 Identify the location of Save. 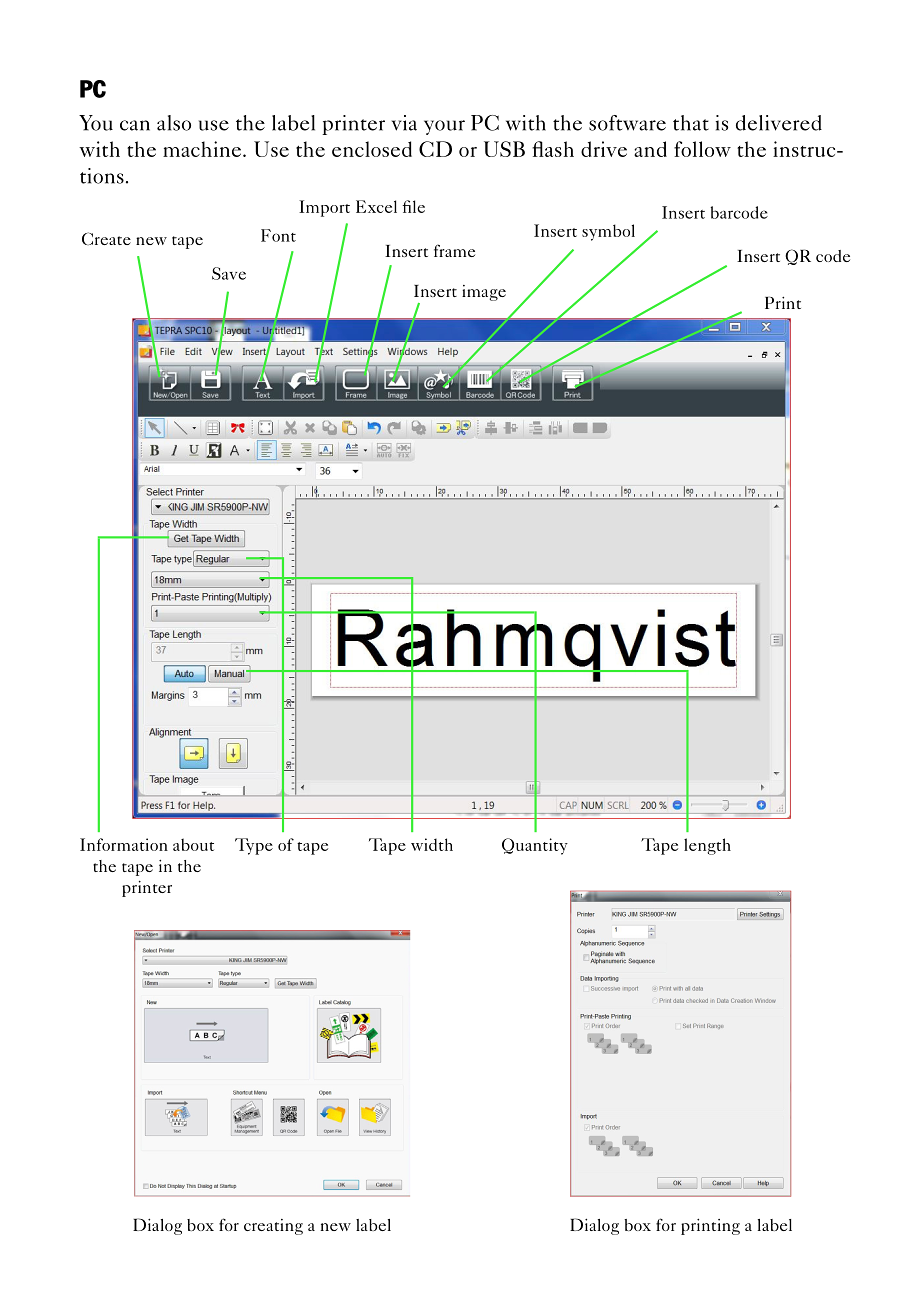
(229, 273).
